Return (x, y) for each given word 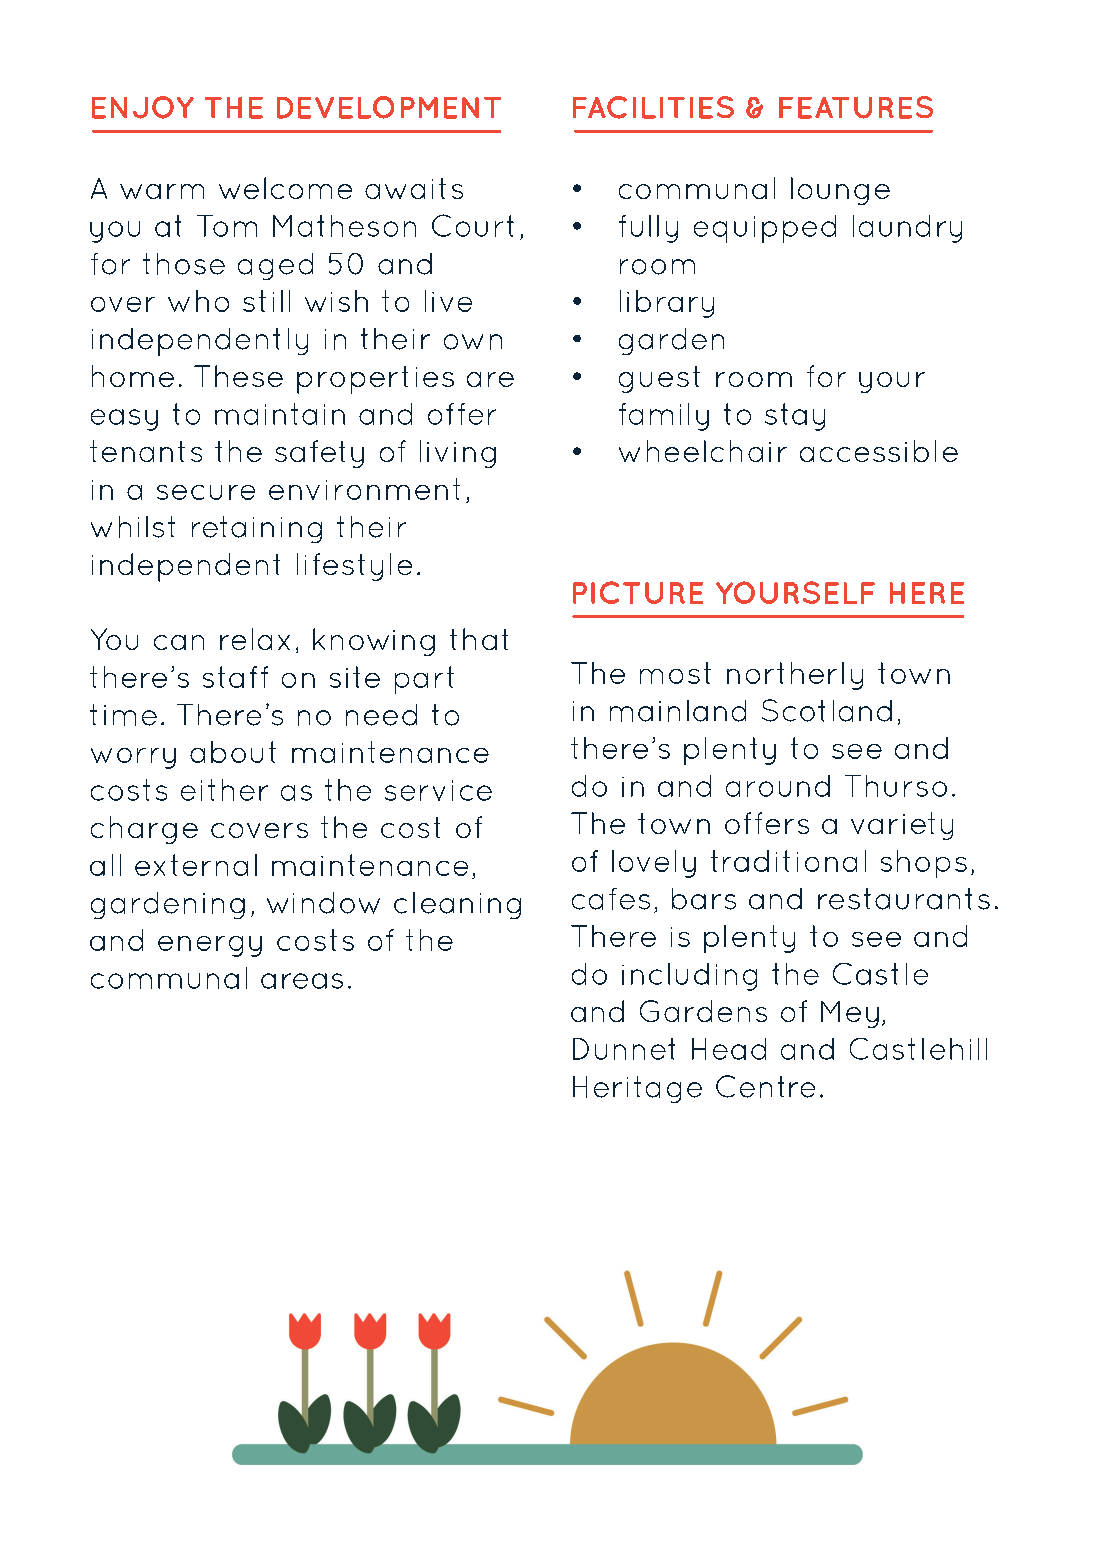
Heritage (637, 1089)
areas (302, 981)
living (458, 454)
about (233, 752)
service (438, 790)
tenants (146, 451)
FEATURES (856, 107)
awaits (414, 188)
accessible (879, 451)
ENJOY (143, 107)
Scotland (827, 710)
